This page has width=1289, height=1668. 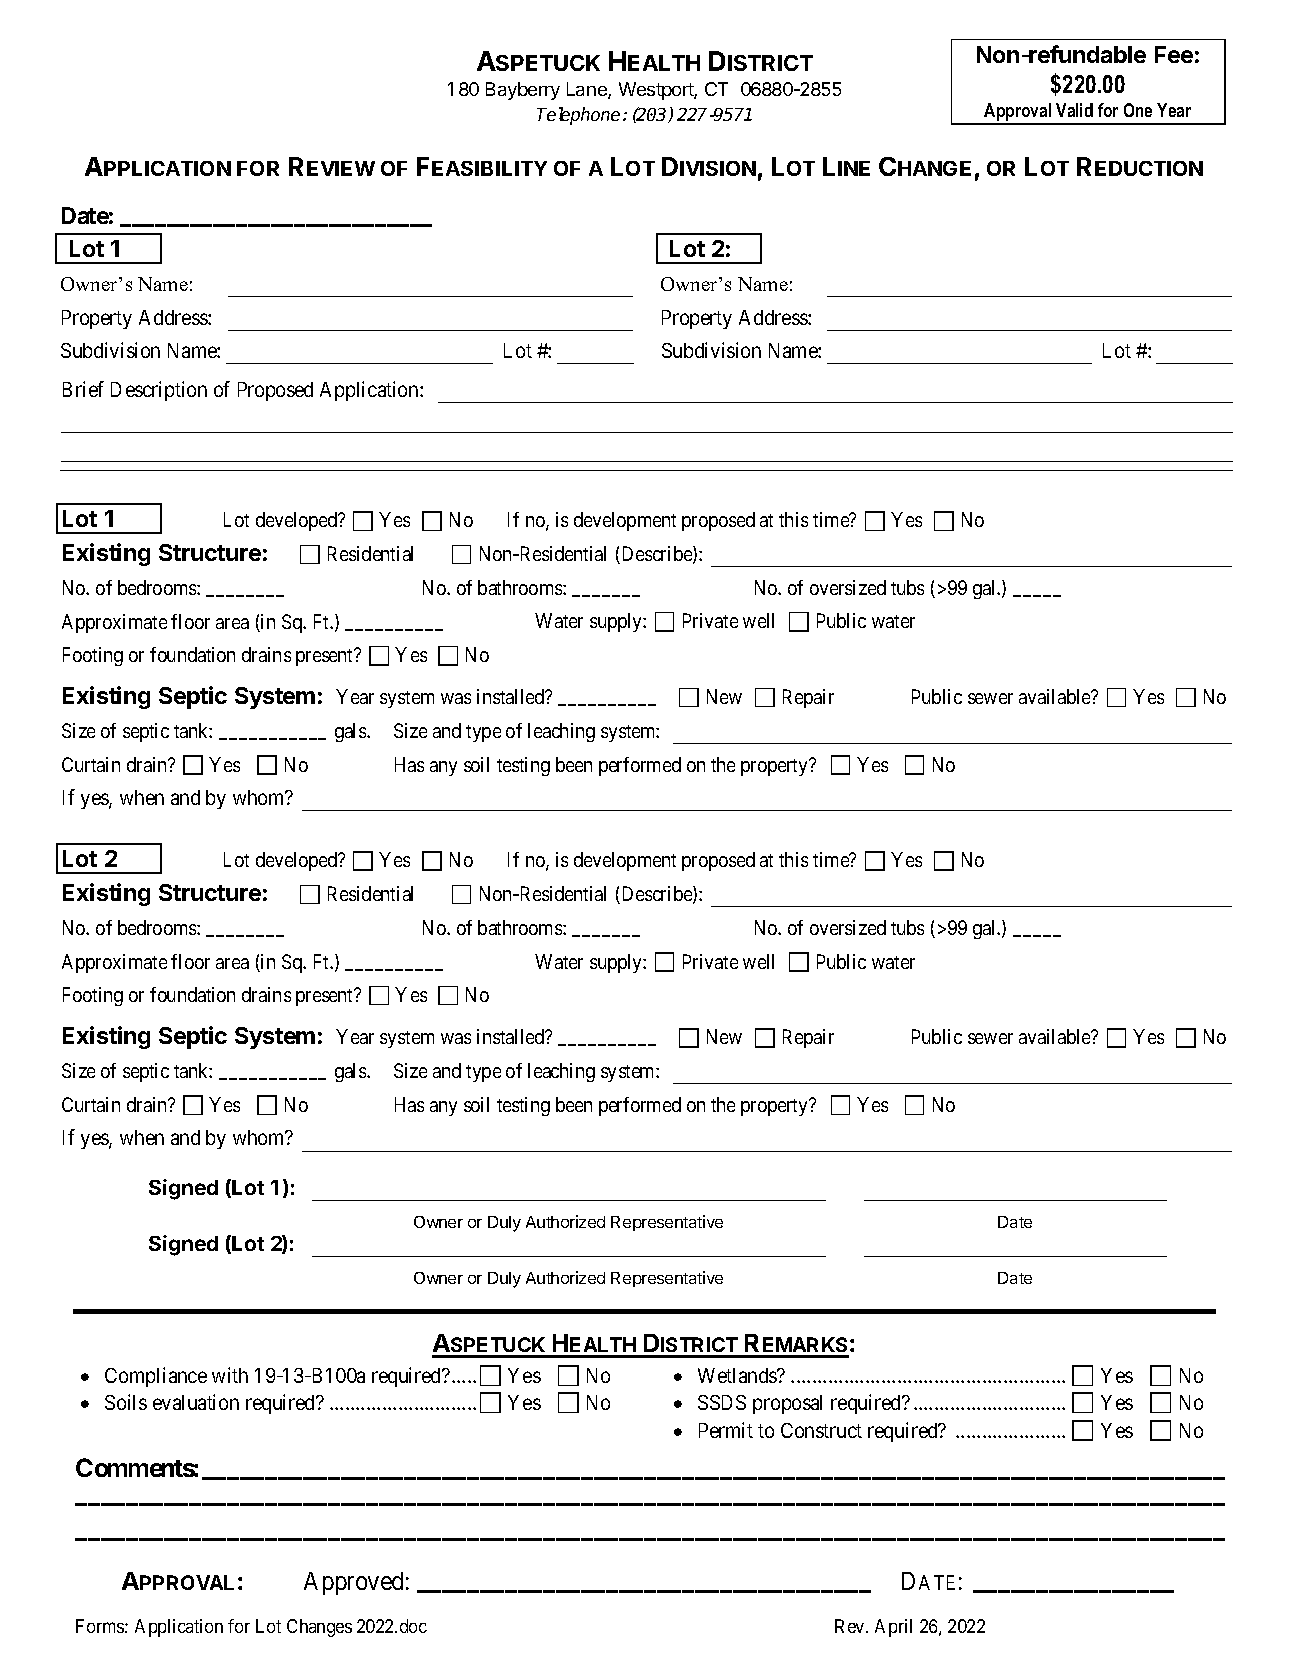 I want to click on with, so click(x=230, y=1375).
